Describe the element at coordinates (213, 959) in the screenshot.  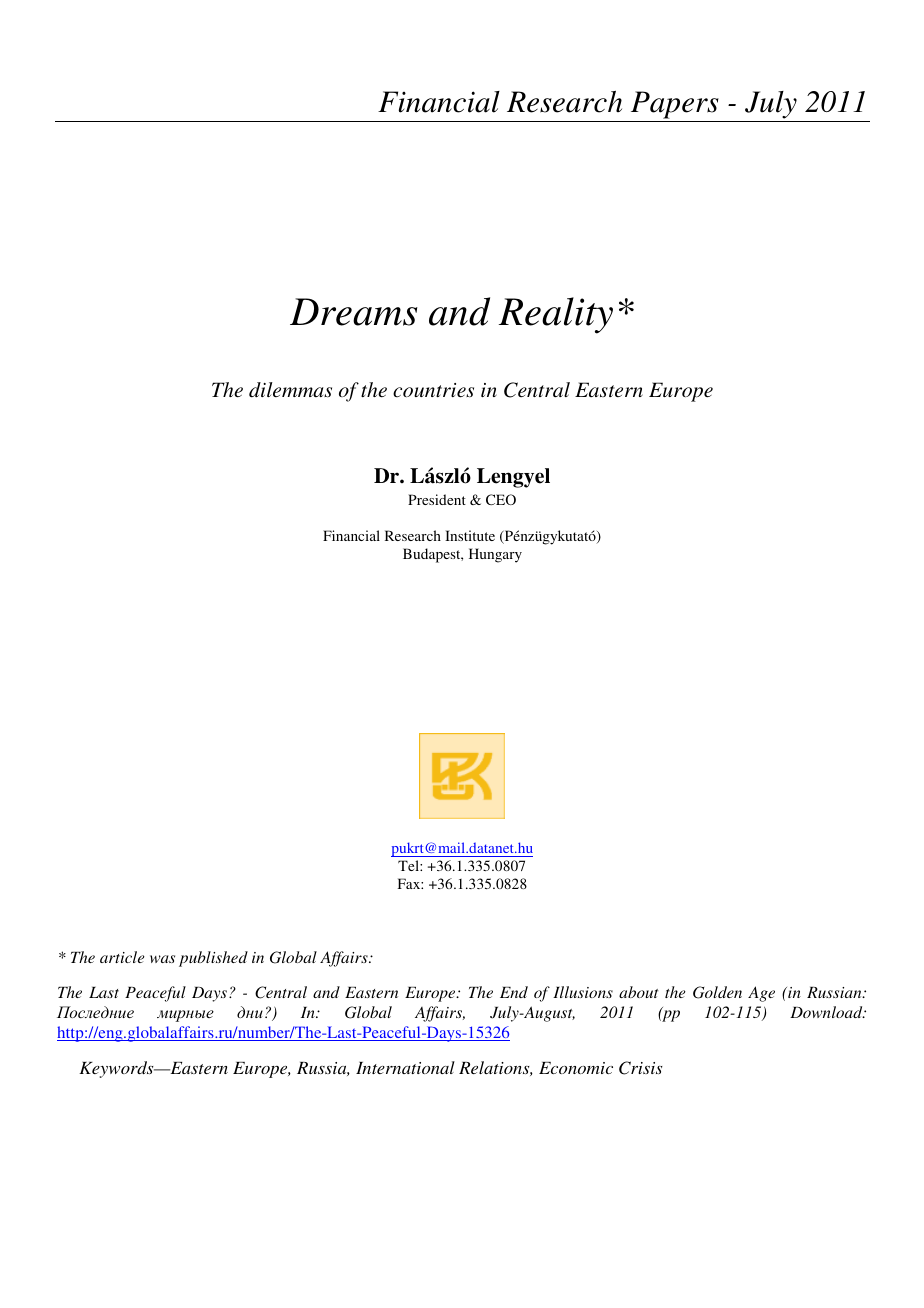
I see `published` at that location.
